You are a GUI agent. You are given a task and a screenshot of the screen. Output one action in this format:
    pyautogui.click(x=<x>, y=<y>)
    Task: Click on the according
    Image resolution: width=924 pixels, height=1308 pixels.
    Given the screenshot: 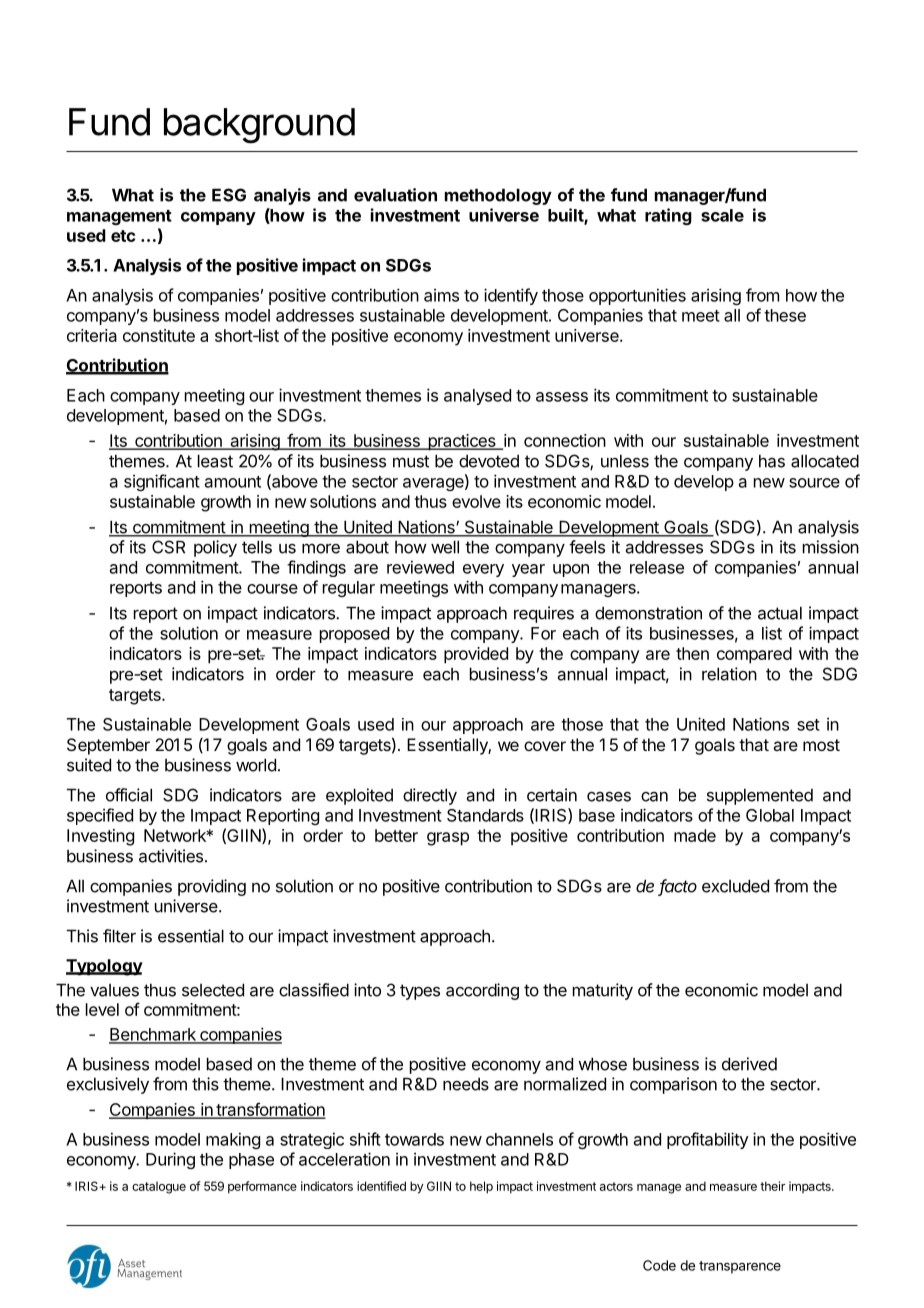 What is the action you would take?
    pyautogui.click(x=482, y=991)
